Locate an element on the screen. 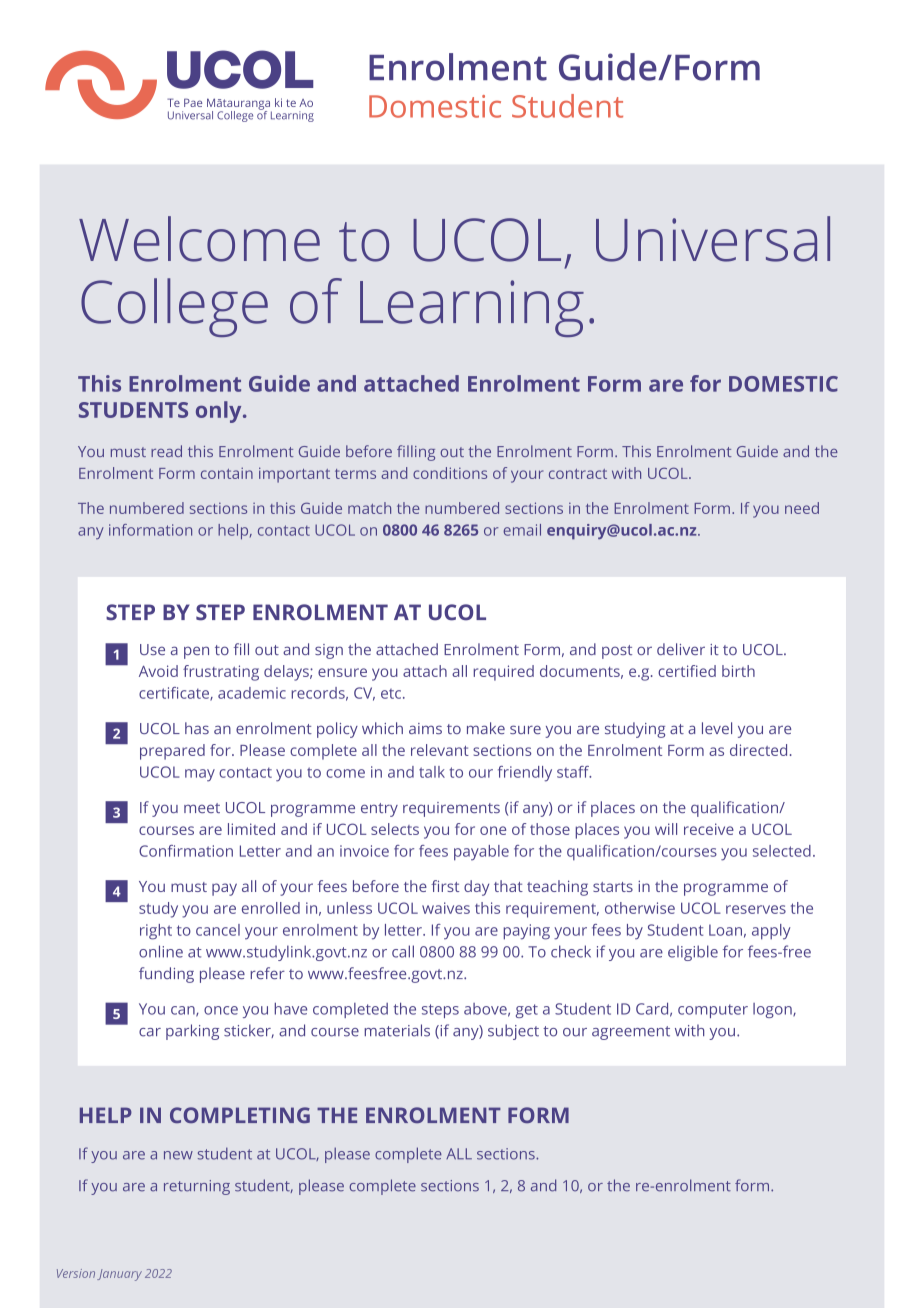 This screenshot has width=924, height=1308. prepared is located at coordinates (172, 752).
